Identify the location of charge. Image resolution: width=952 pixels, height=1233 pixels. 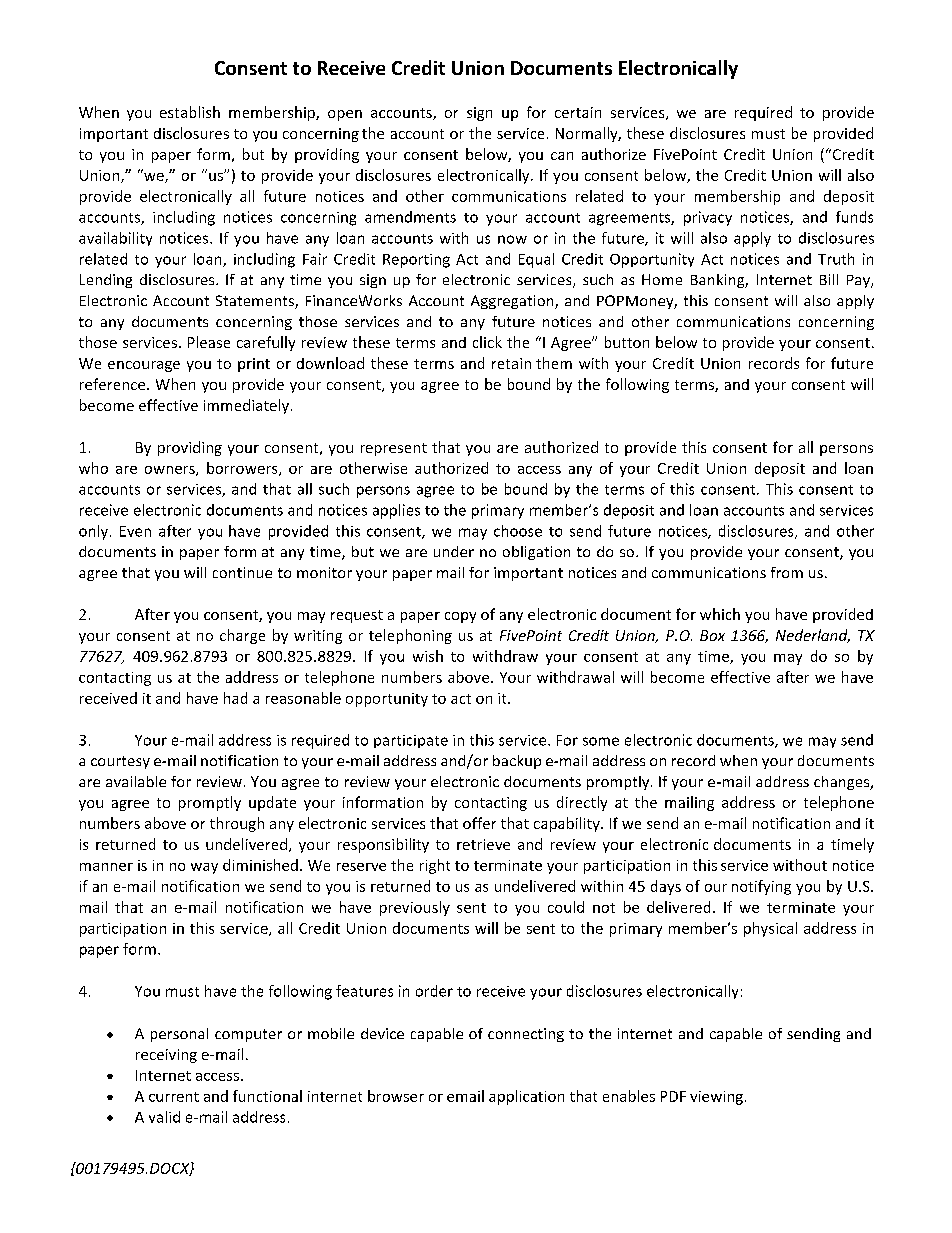
(242, 636).
